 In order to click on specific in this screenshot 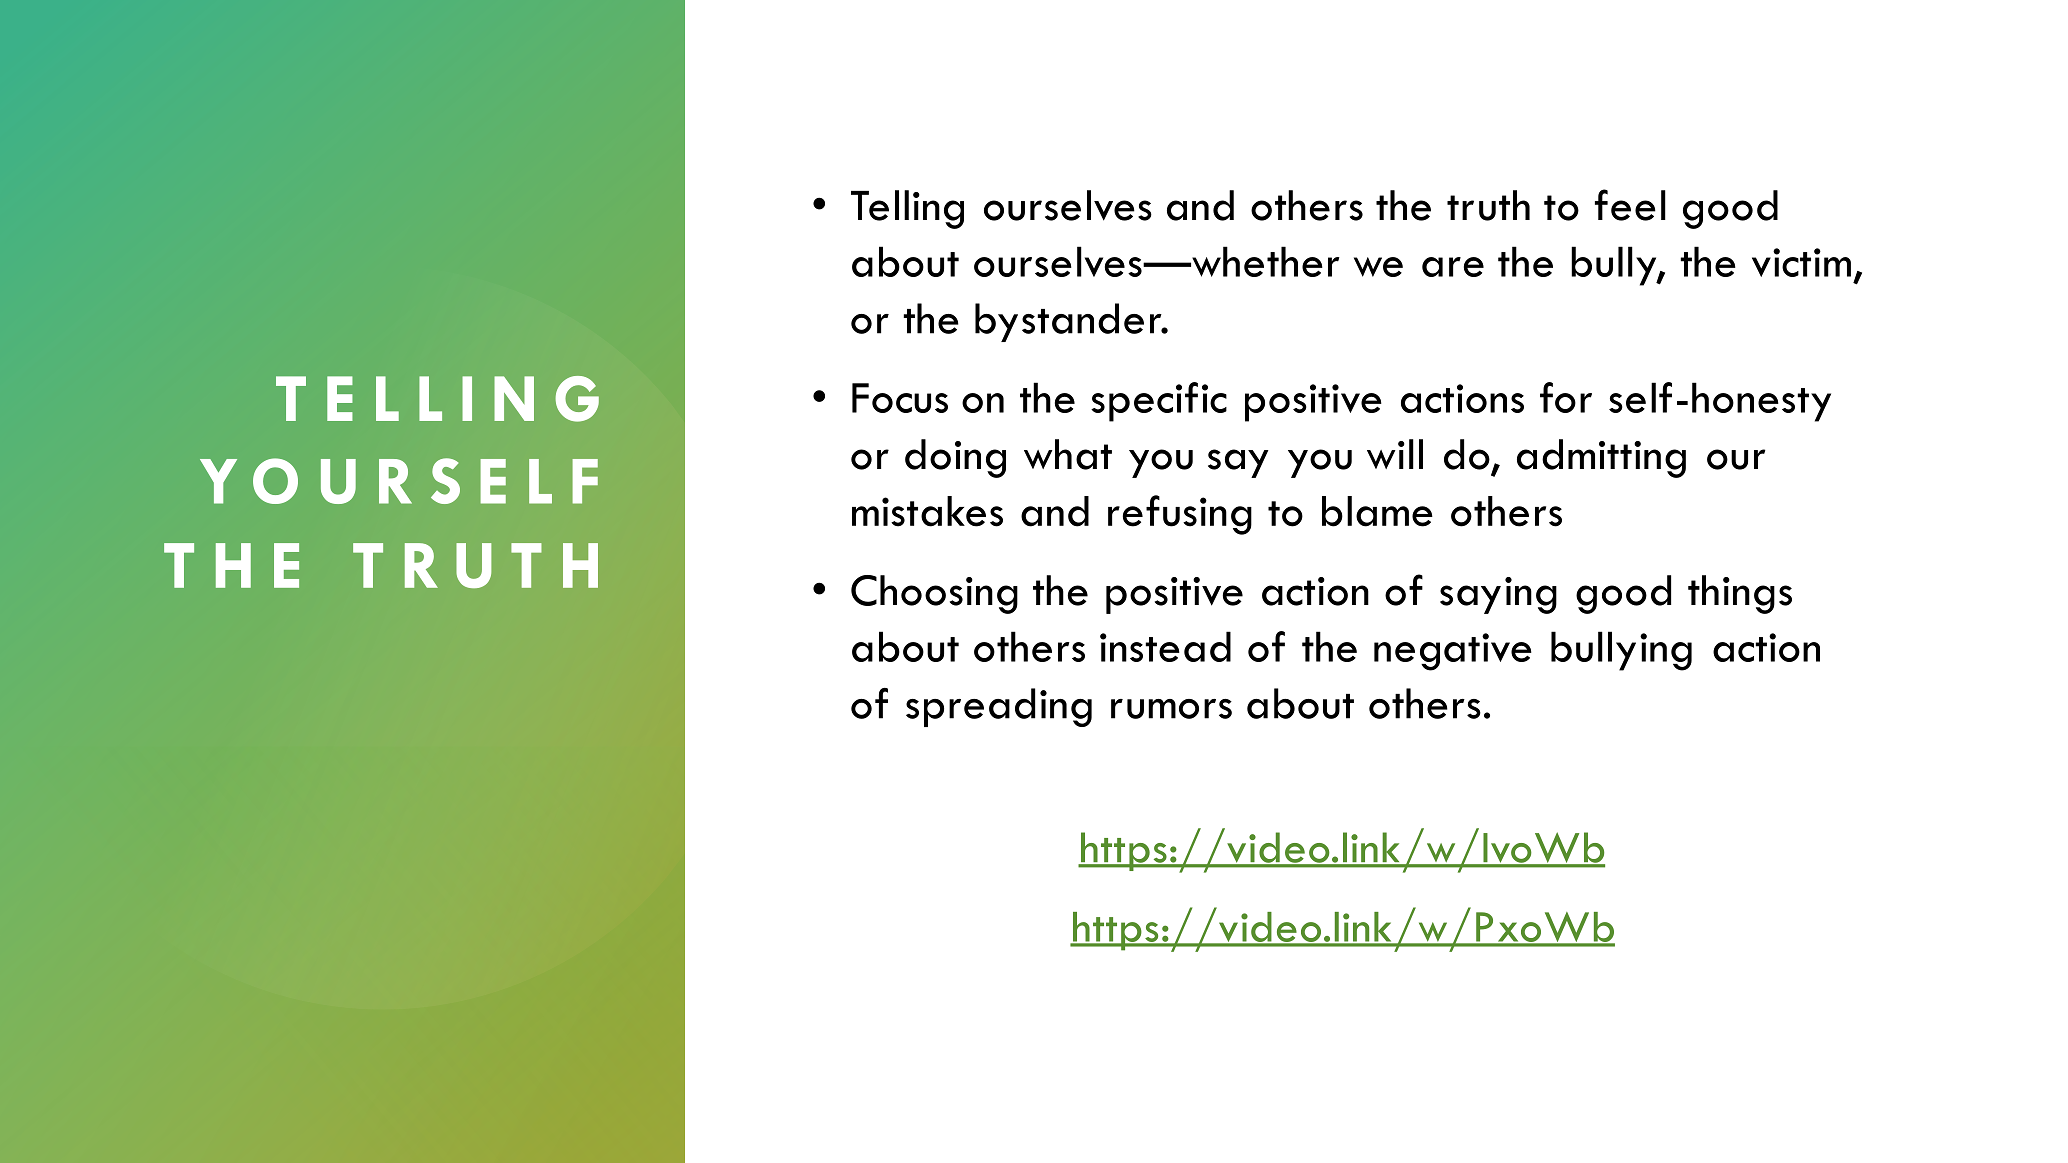, I will do `click(1159, 402)`.
